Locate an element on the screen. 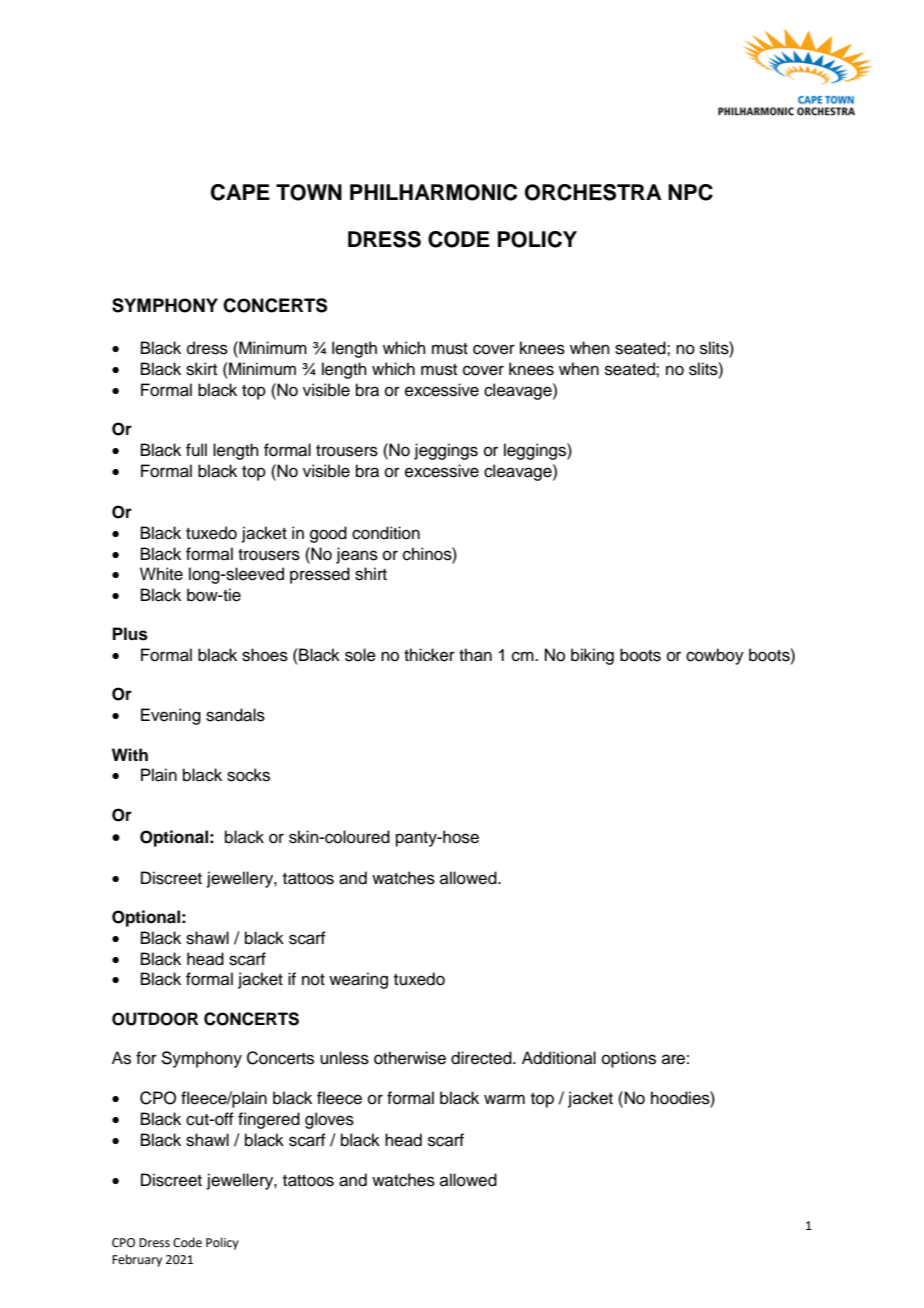 This screenshot has height=1308, width=924. thicker is located at coordinates (429, 655).
